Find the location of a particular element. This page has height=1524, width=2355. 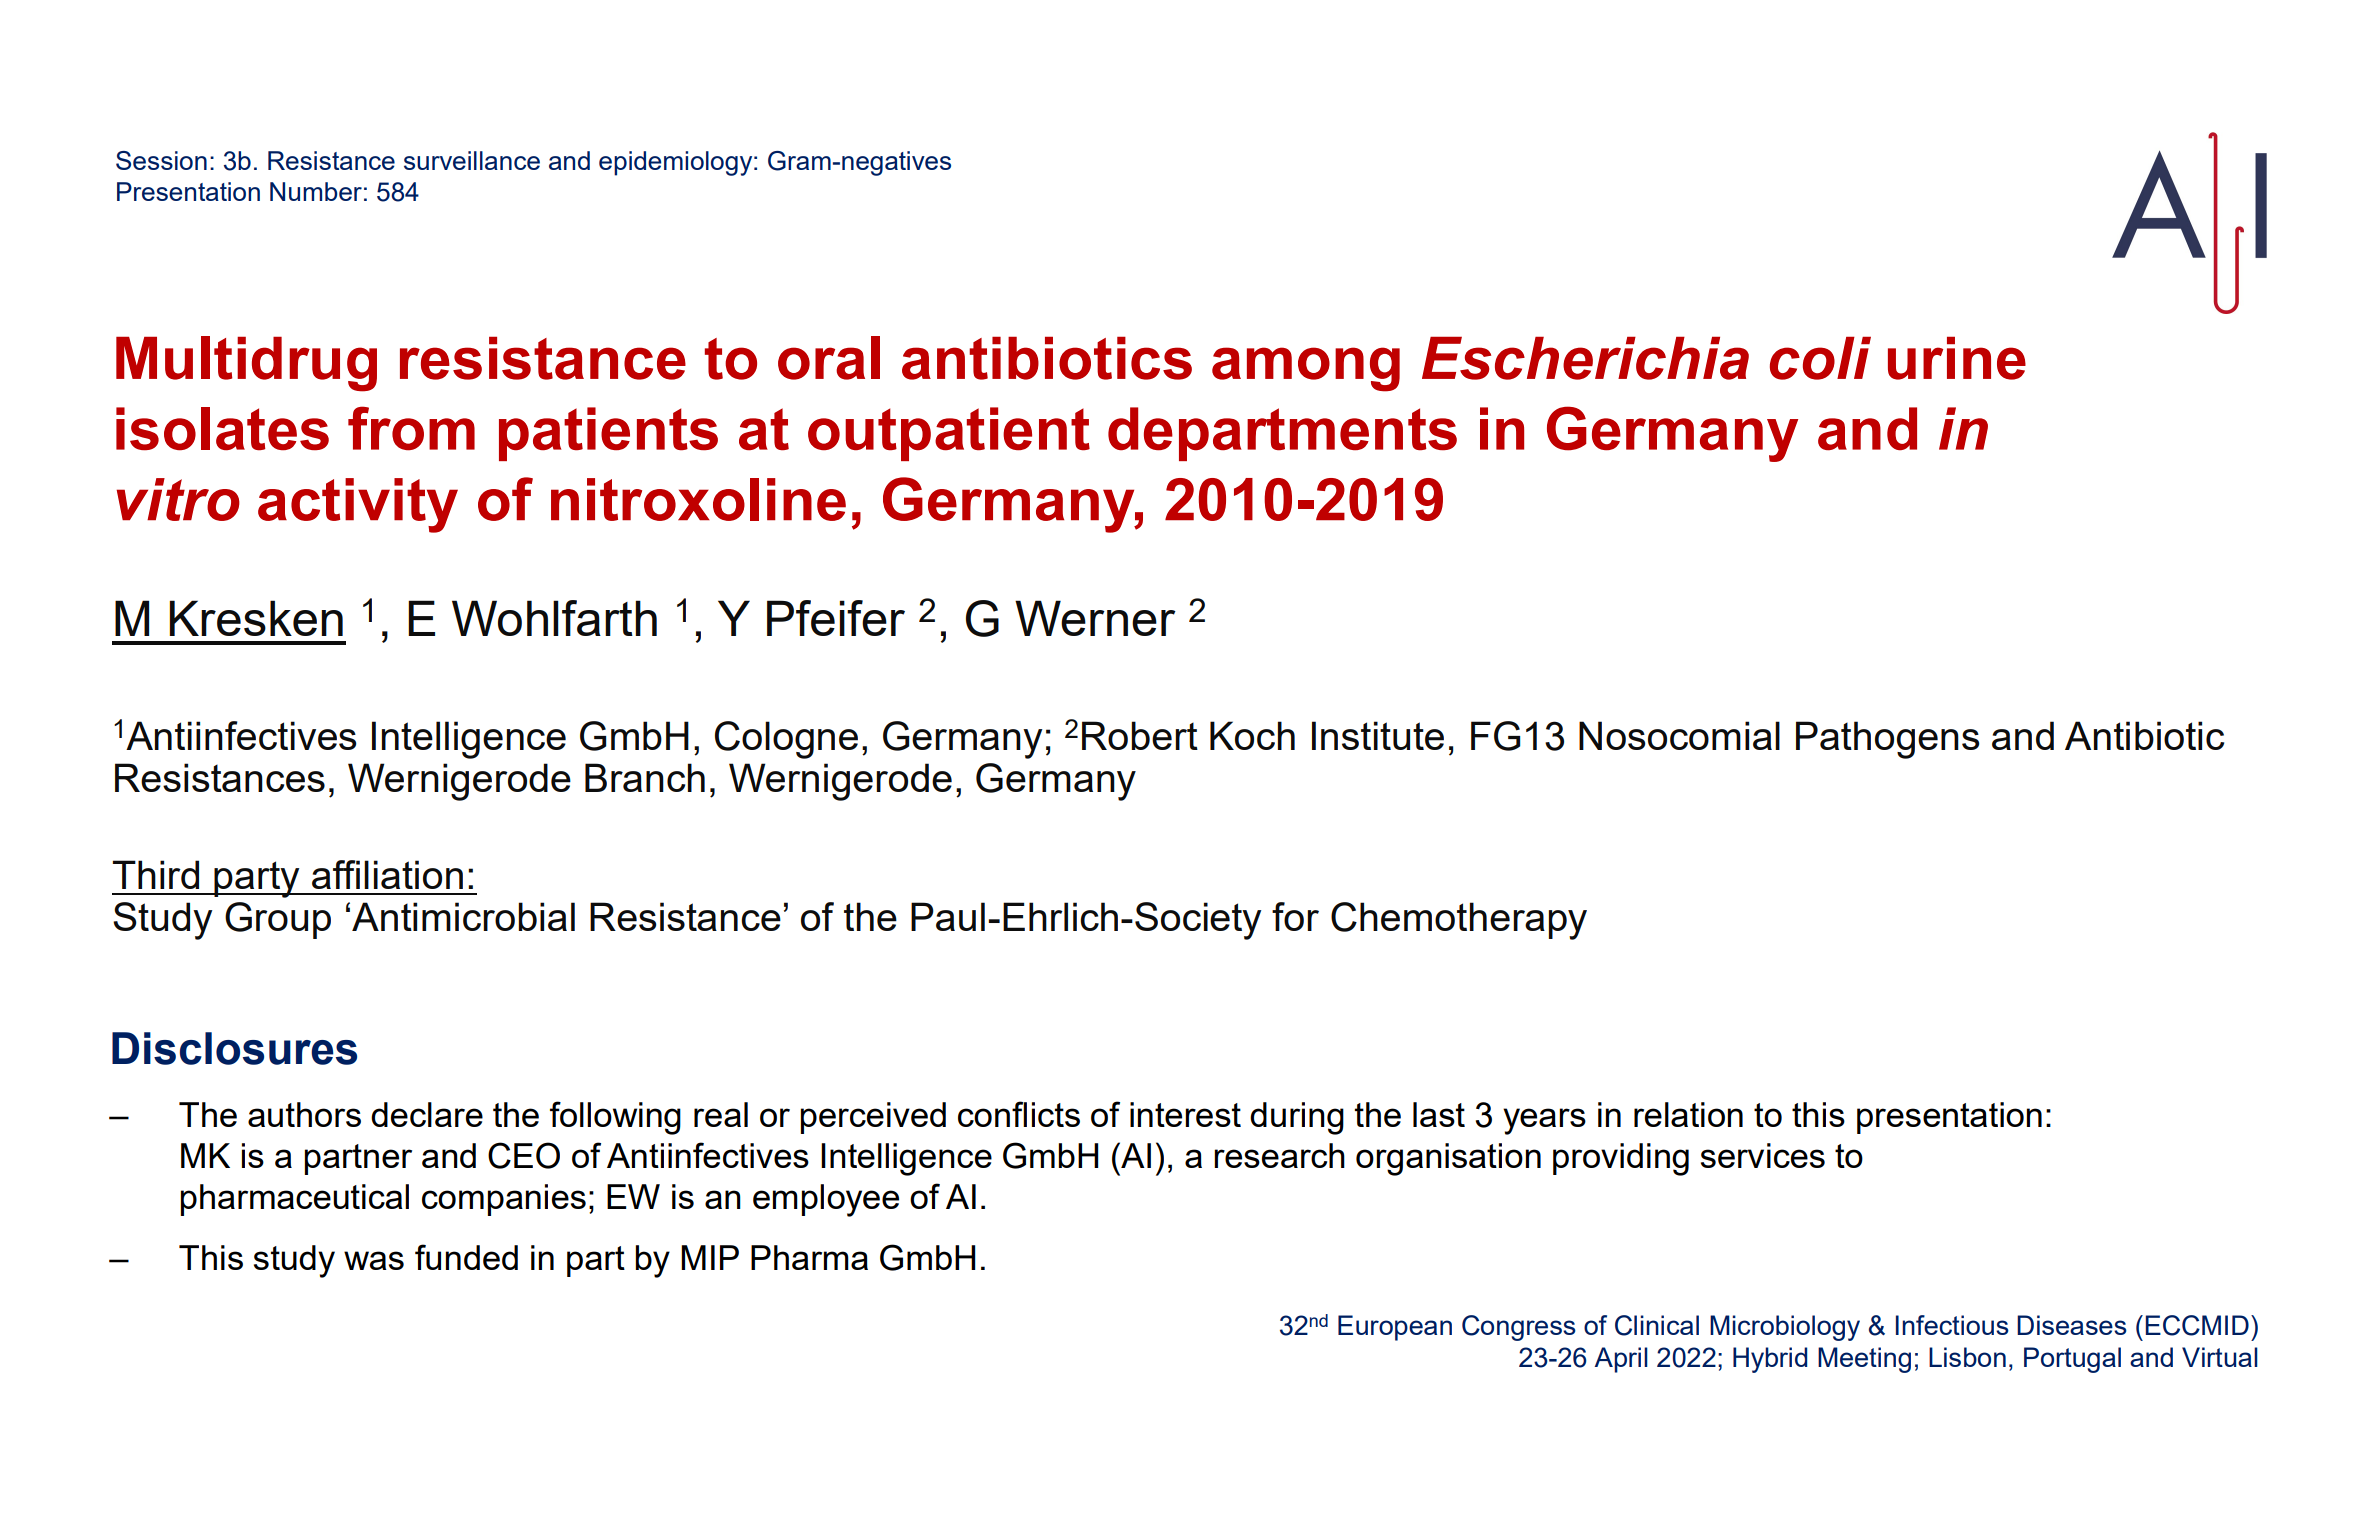

for is located at coordinates (1295, 916).
